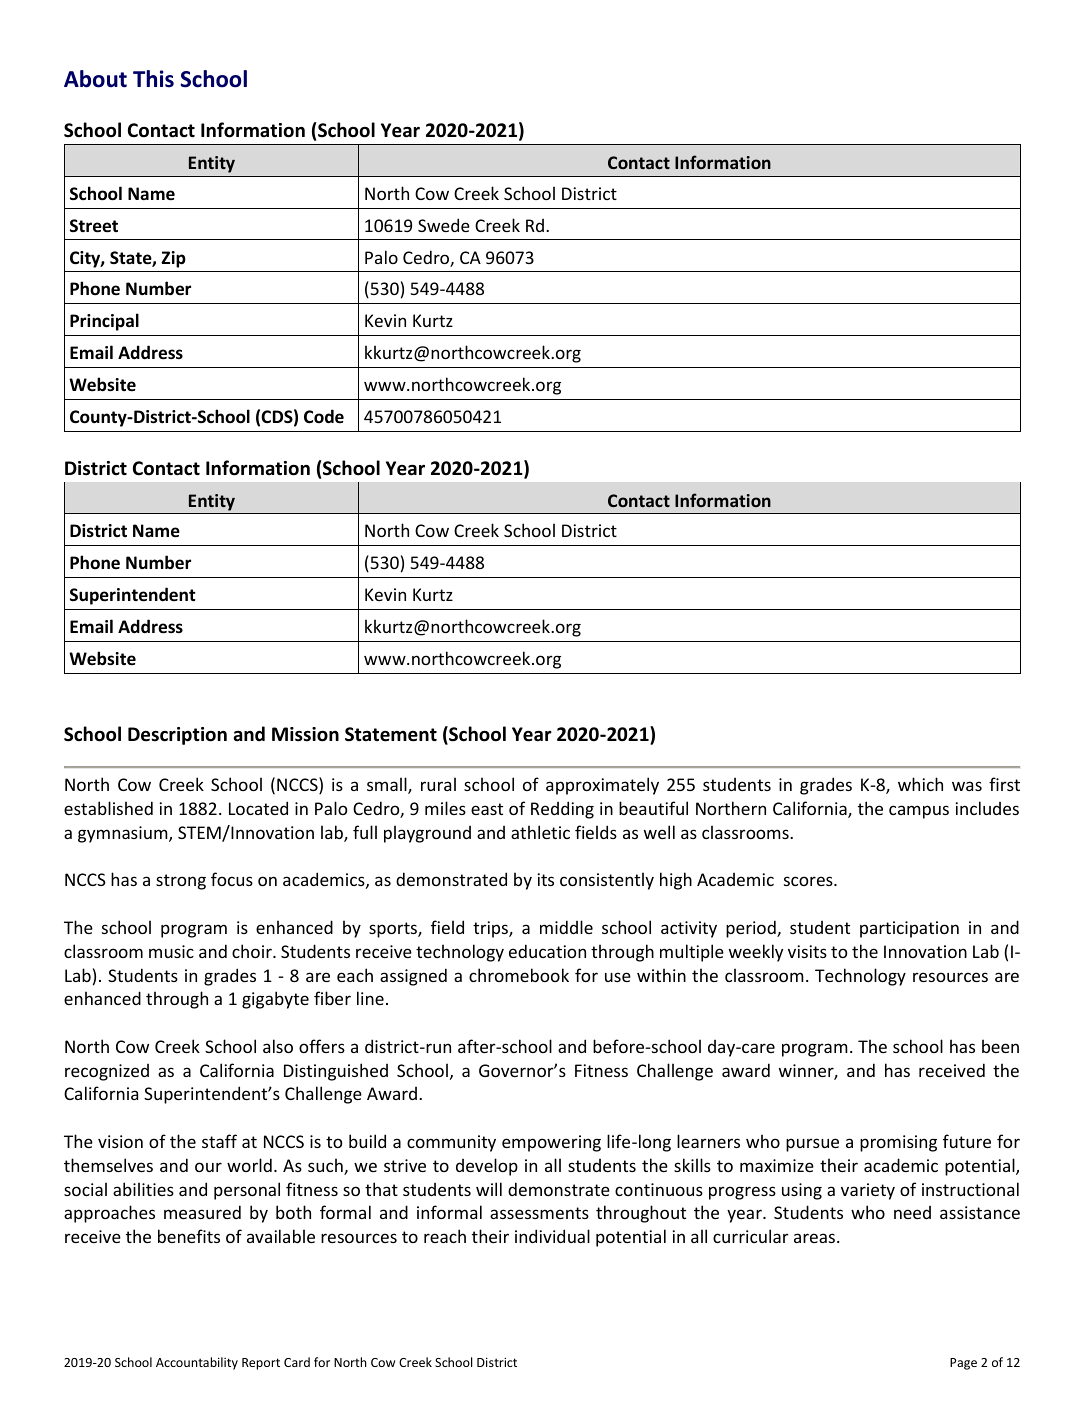 This screenshot has width=1084, height=1403. What do you see at coordinates (177, 736) in the screenshot?
I see `Description` at bounding box center [177, 736].
